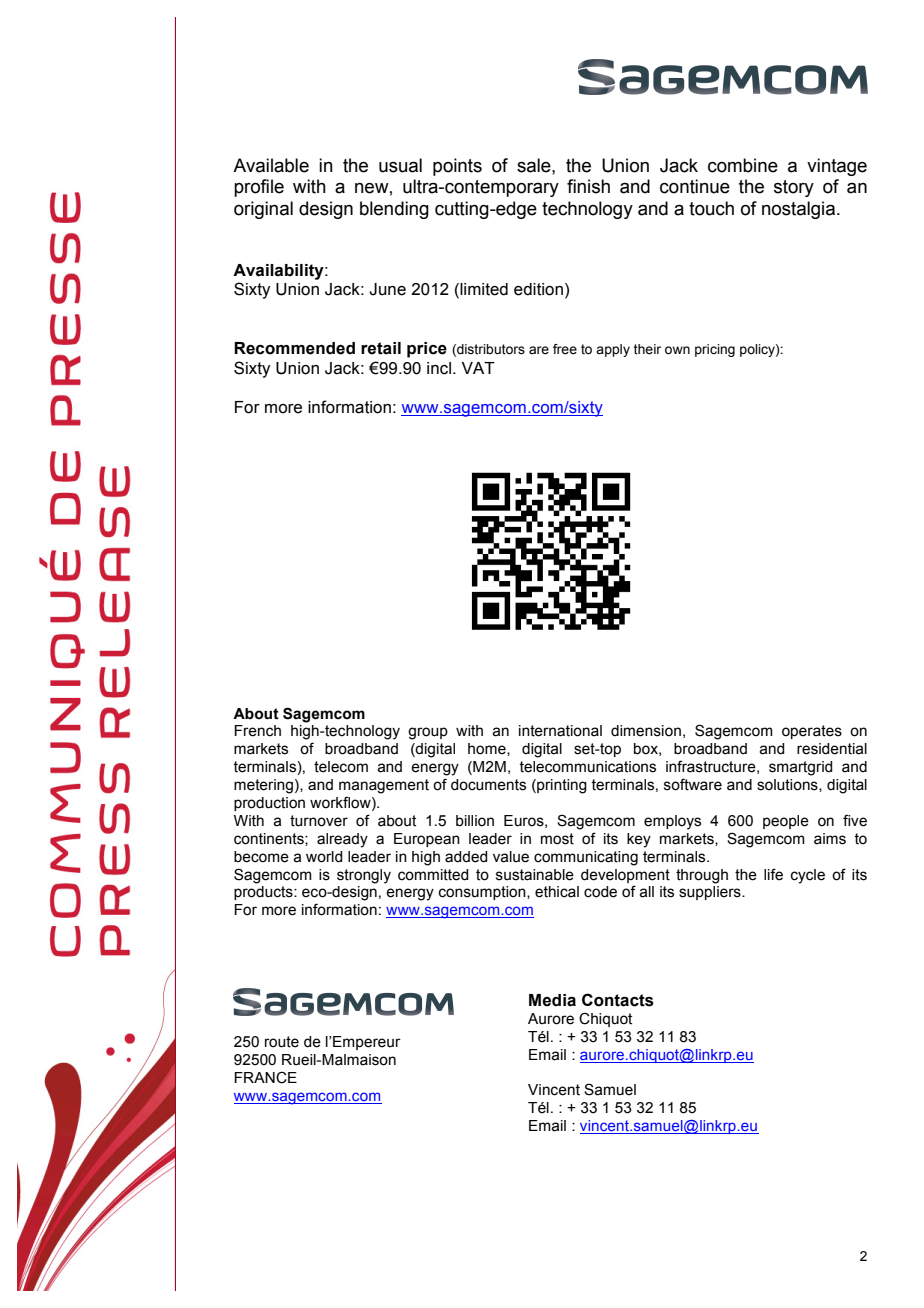 Image resolution: width=924 pixels, height=1308 pixels. Describe the element at coordinates (618, 1000) in the screenshot. I see `Contacts` at that location.
